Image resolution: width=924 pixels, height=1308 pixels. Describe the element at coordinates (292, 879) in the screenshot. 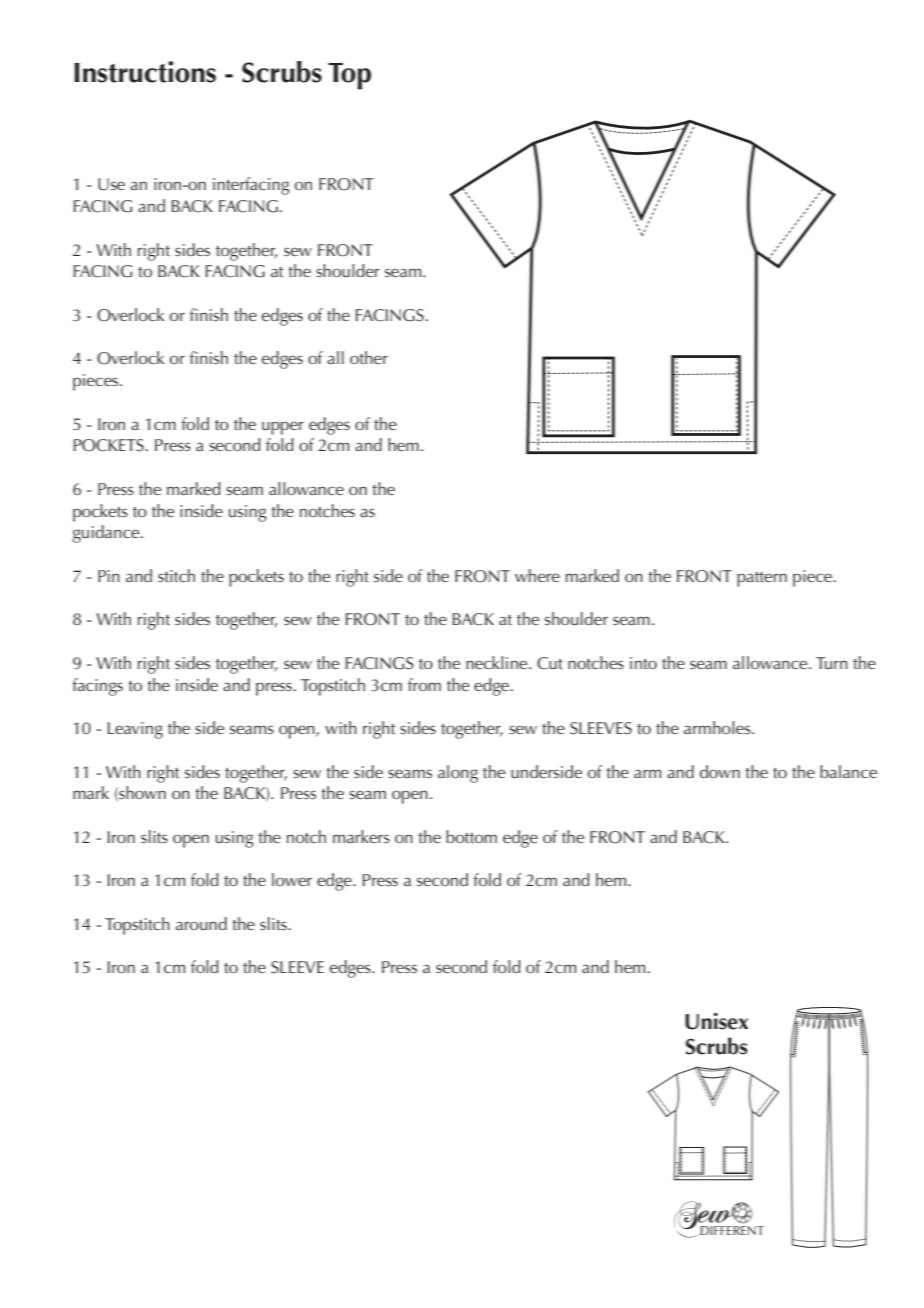

I see `lower` at that location.
